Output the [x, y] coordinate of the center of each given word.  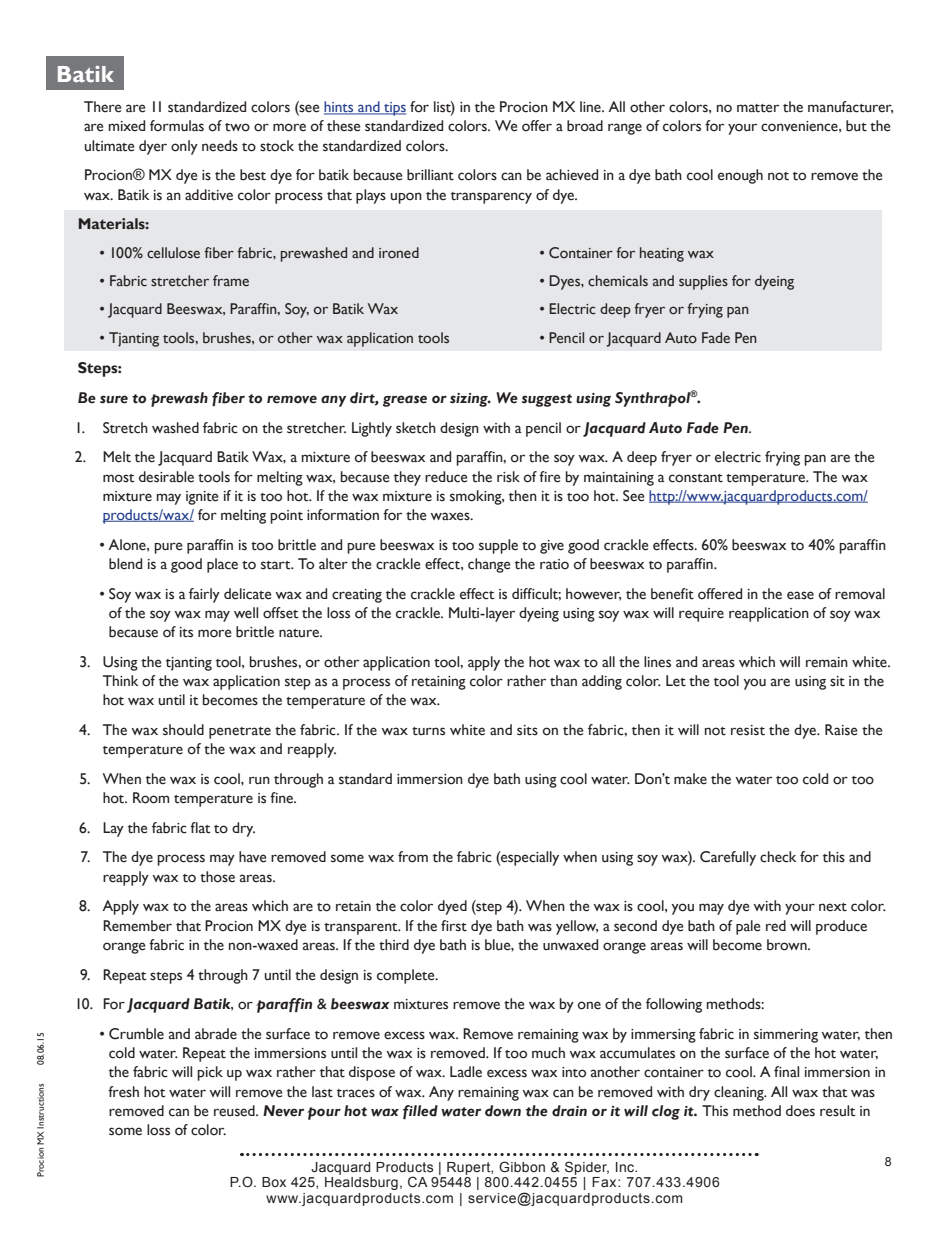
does [800, 1111]
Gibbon [522, 1166]
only [184, 147]
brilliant [430, 175]
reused [235, 1111]
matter [758, 108]
